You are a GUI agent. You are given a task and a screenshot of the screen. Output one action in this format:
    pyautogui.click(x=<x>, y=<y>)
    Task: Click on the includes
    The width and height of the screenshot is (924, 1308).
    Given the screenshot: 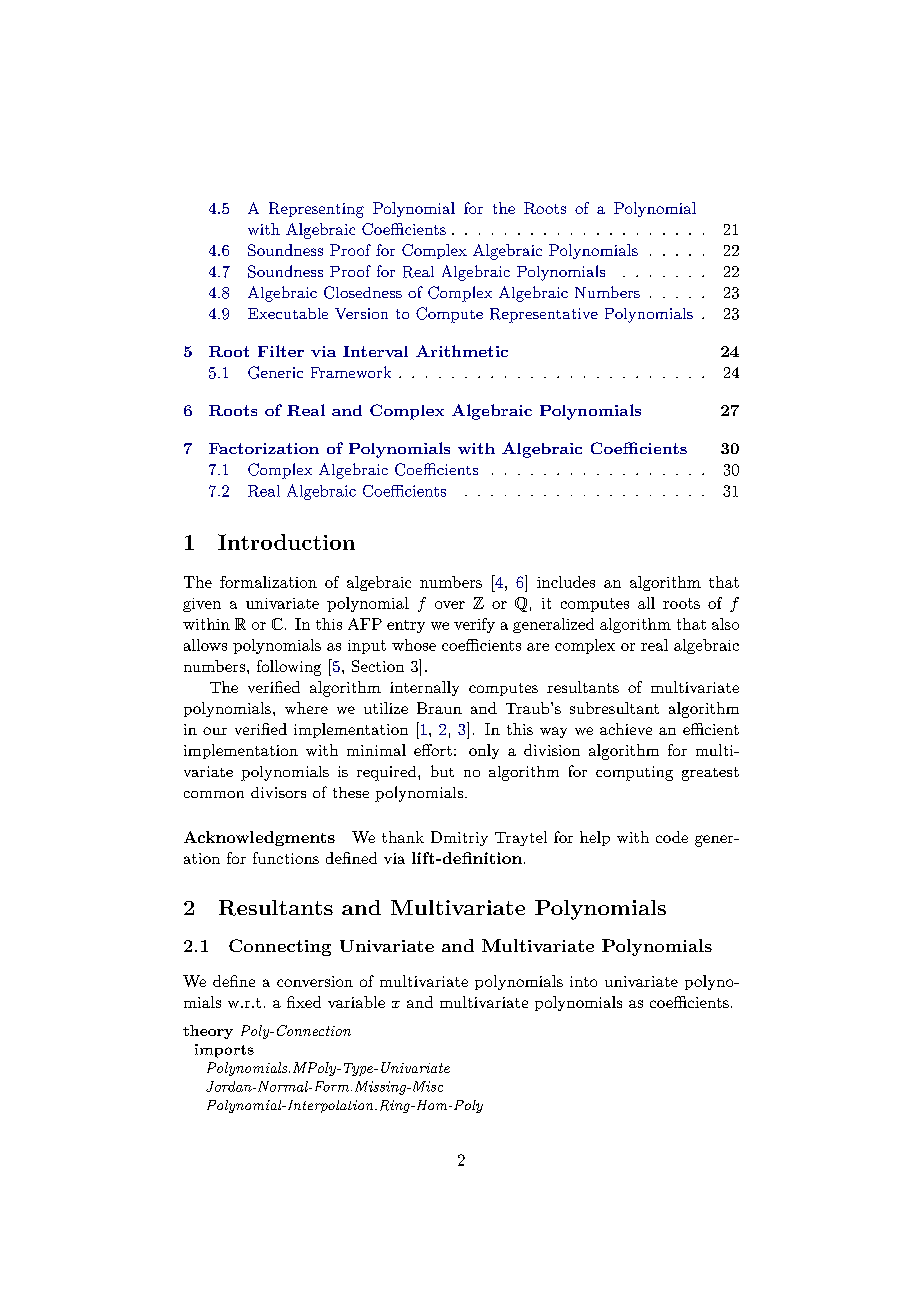 What is the action you would take?
    pyautogui.click(x=566, y=582)
